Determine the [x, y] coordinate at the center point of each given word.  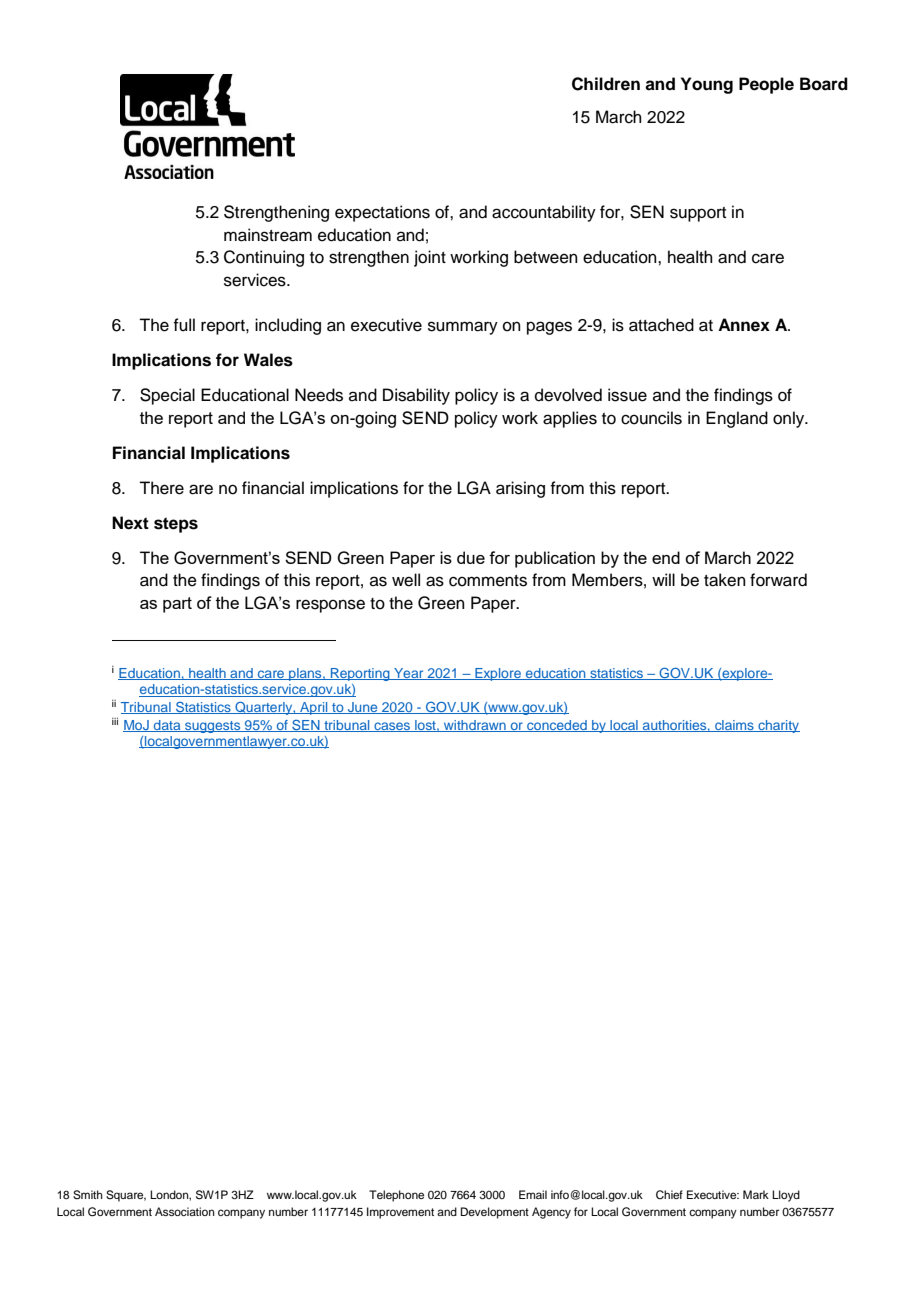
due [471, 557]
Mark [756, 1194]
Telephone [396, 1196]
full [184, 325]
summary [463, 328]
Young [707, 85]
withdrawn [475, 726]
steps [176, 525]
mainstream [268, 235]
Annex [744, 325]
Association [185, 1211]
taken [725, 580]
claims [734, 726]
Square [126, 1196]
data [167, 726]
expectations [382, 213]
